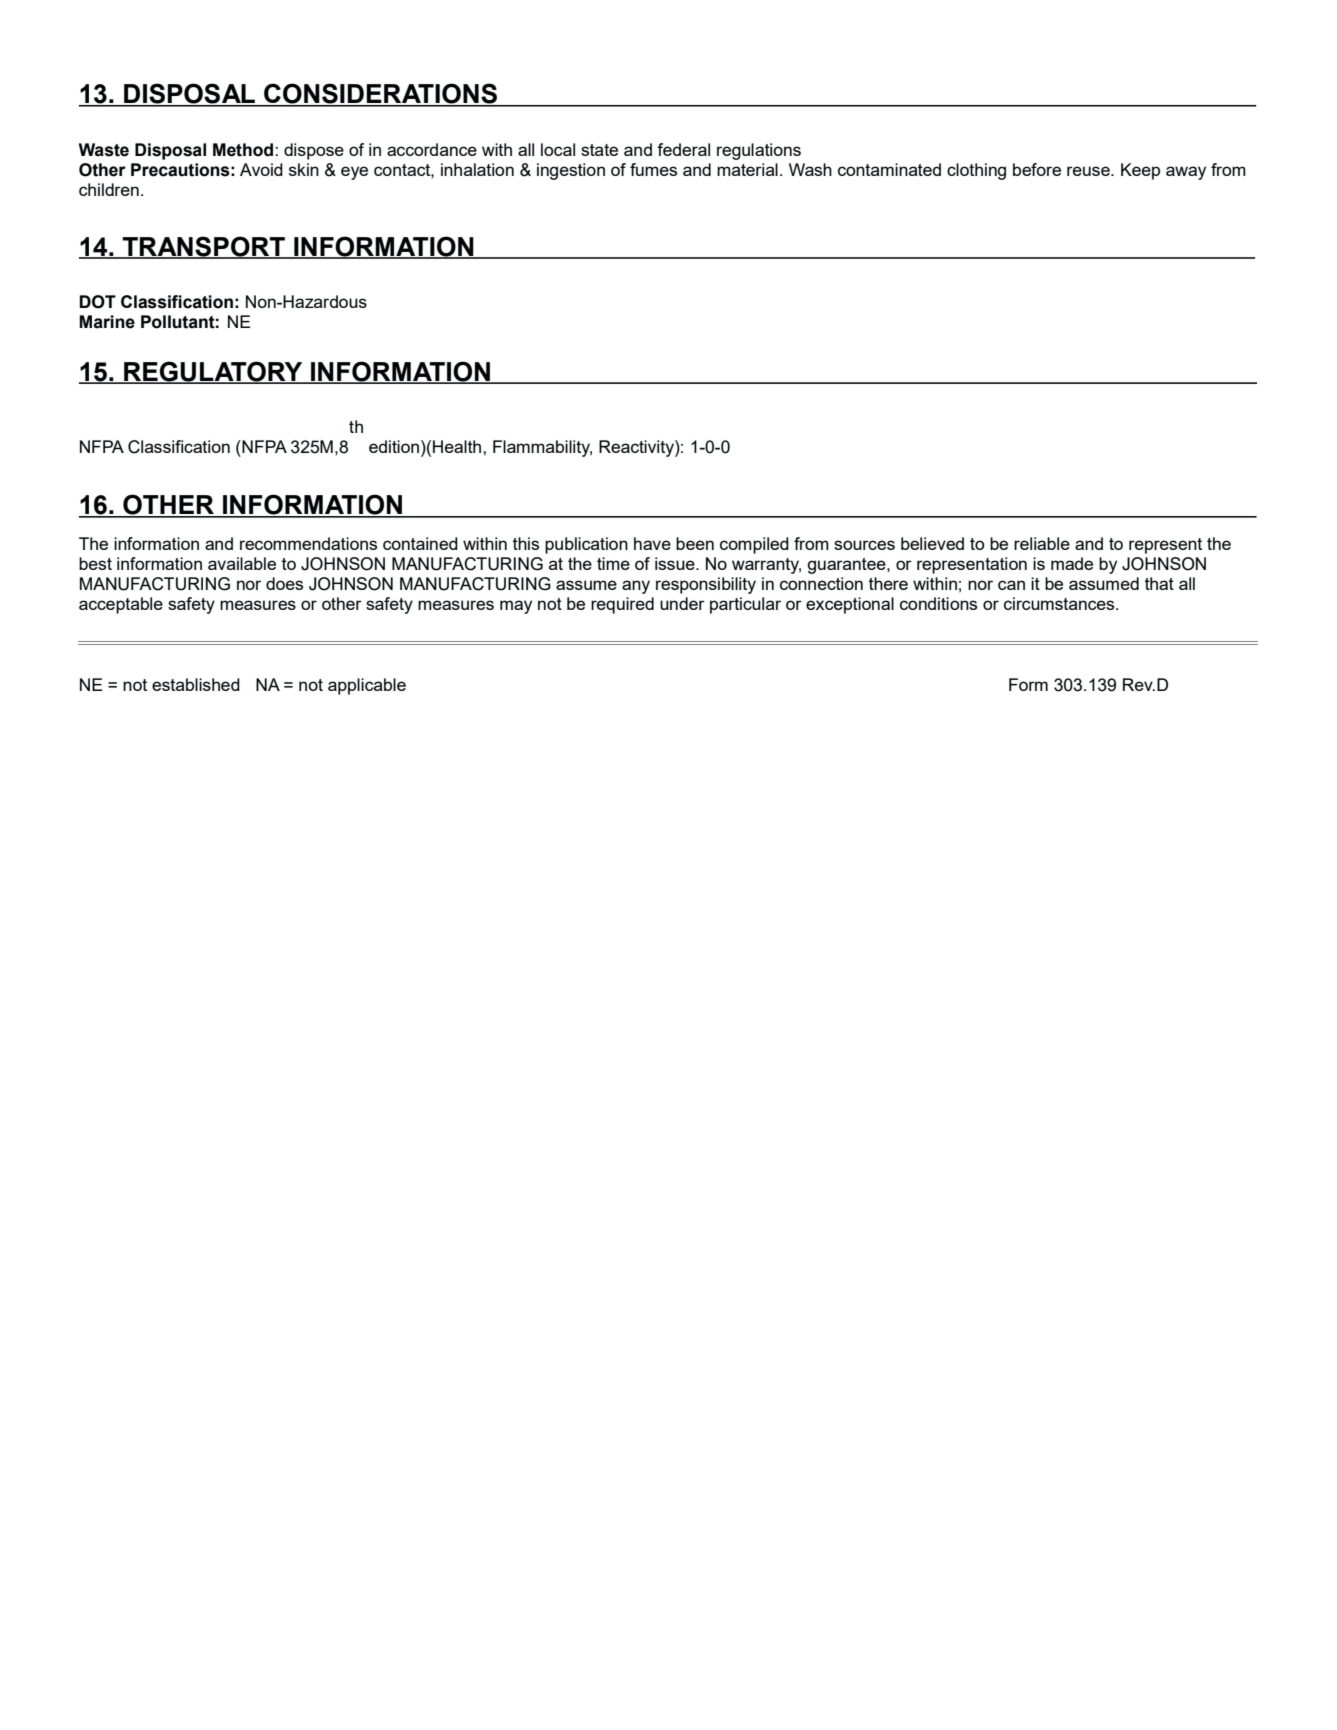  Describe the element at coordinates (242, 563) in the screenshot. I see `available` at that location.
